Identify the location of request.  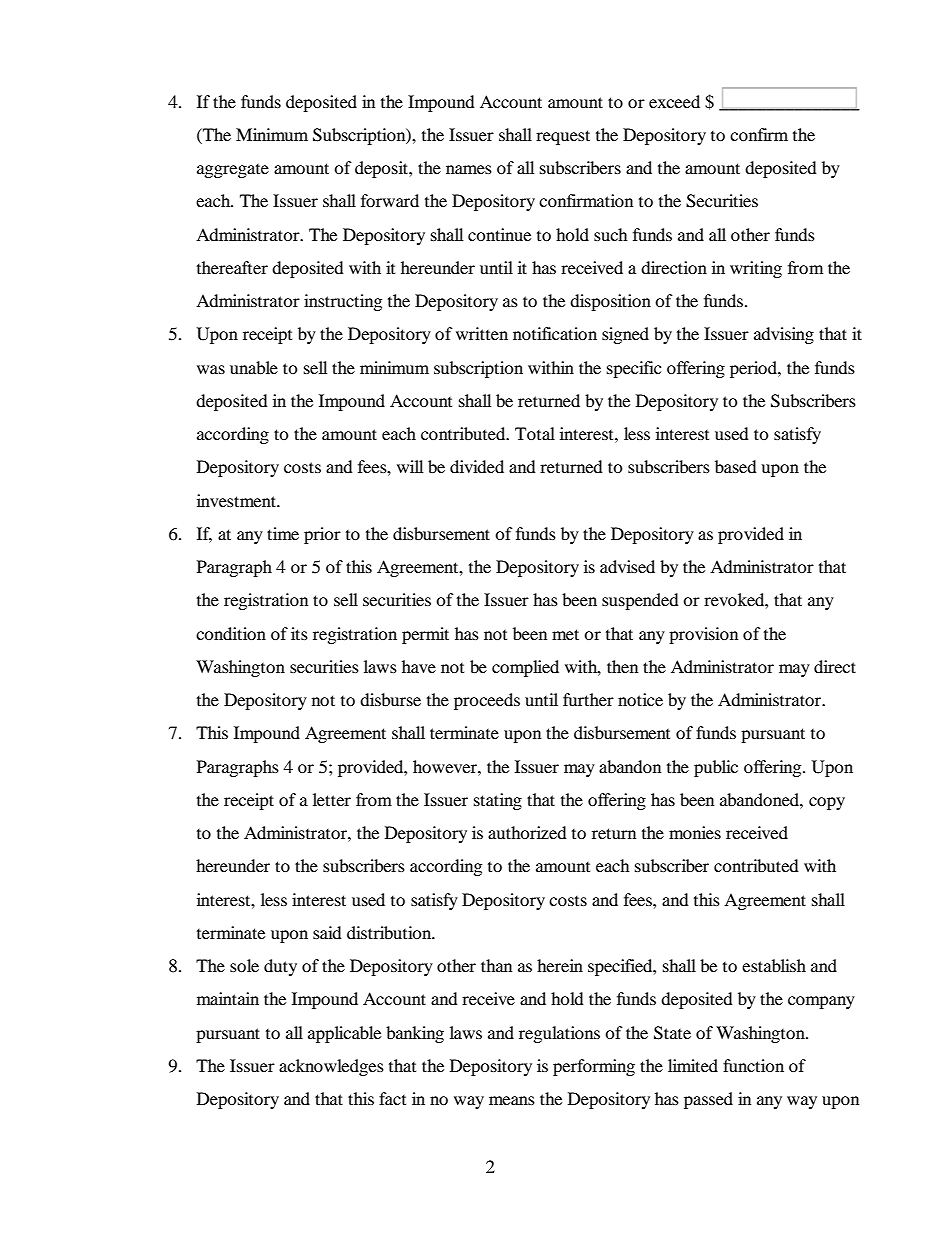
(563, 137).
